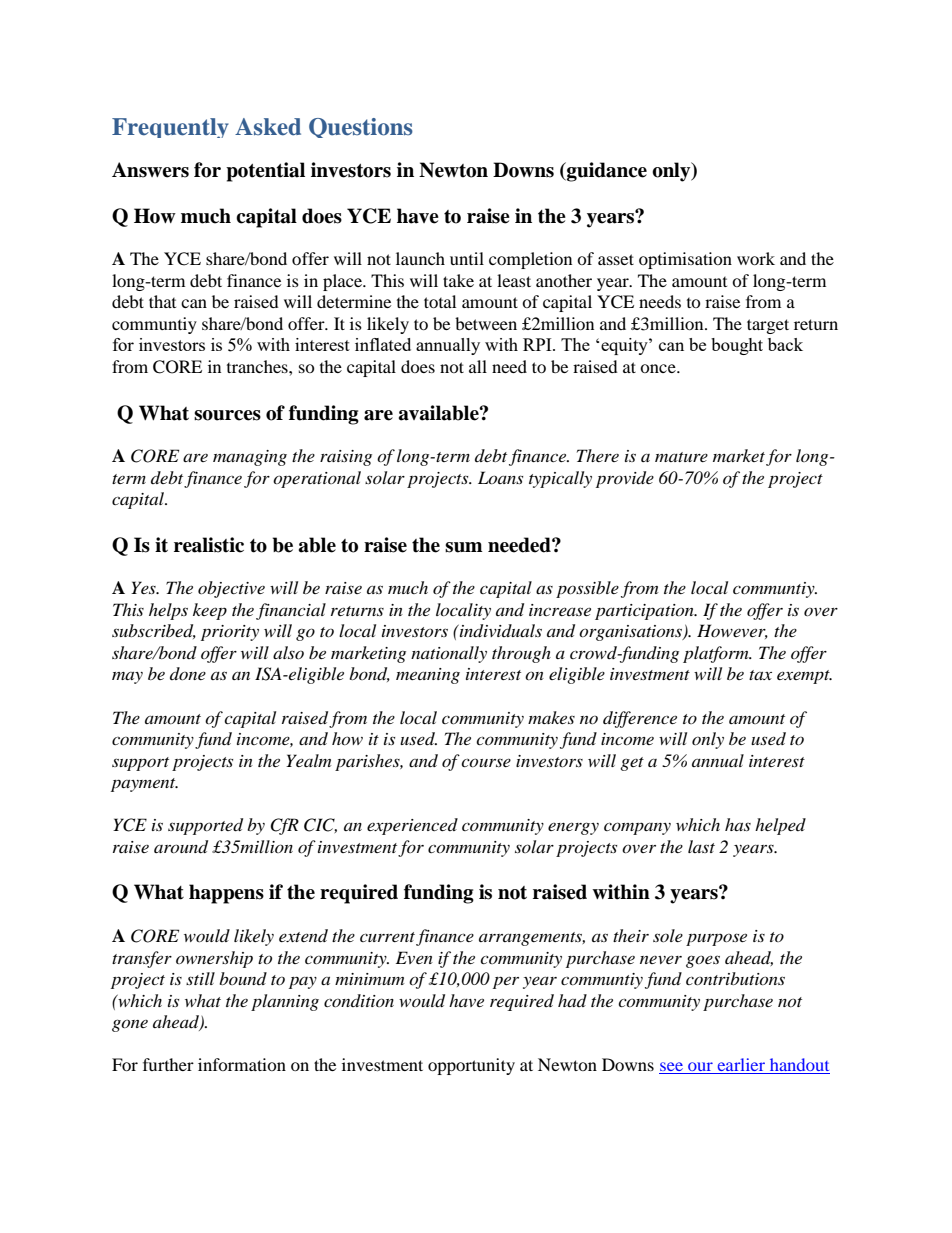  I want to click on Frequently, so click(170, 128).
